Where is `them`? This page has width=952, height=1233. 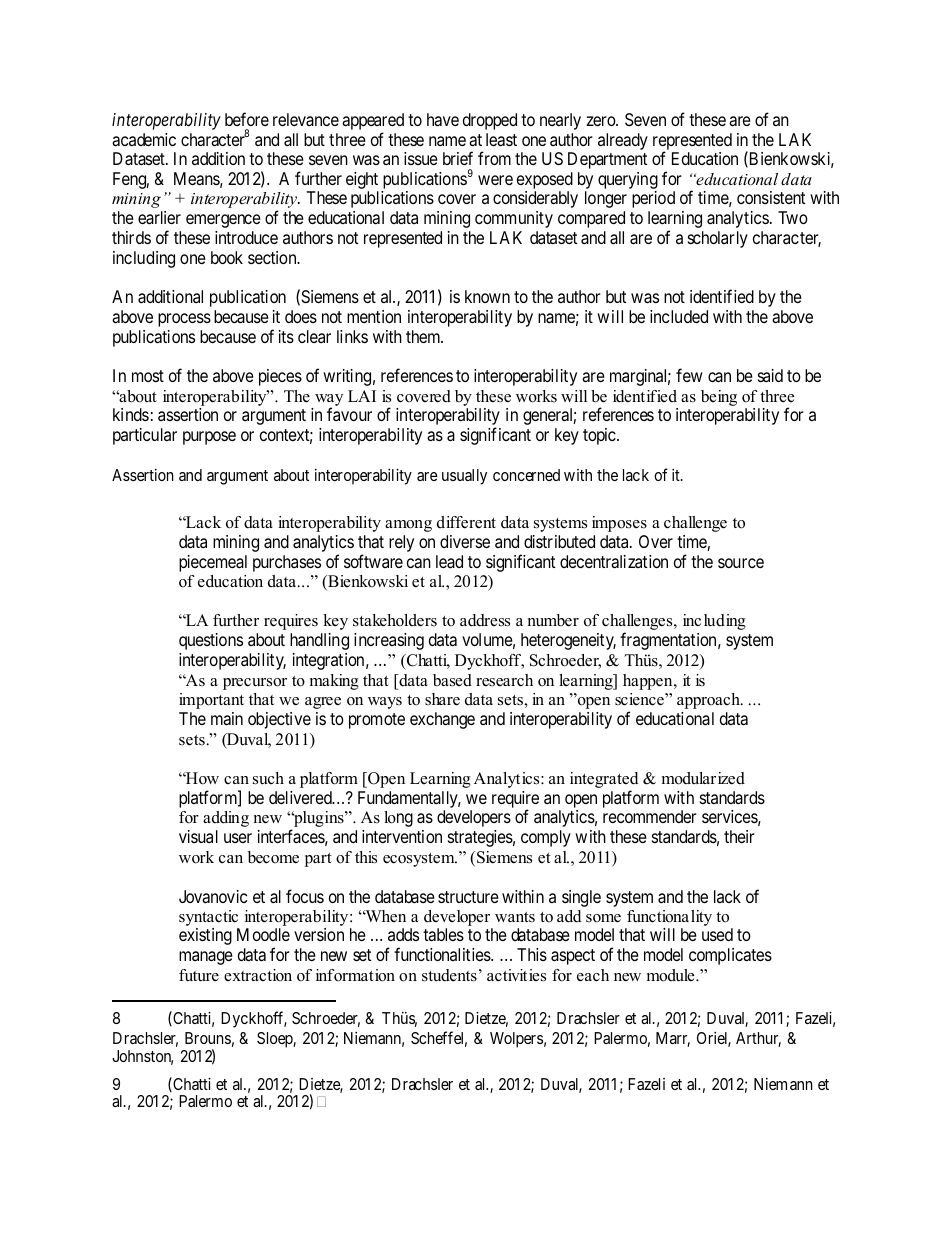 them is located at coordinates (424, 336).
